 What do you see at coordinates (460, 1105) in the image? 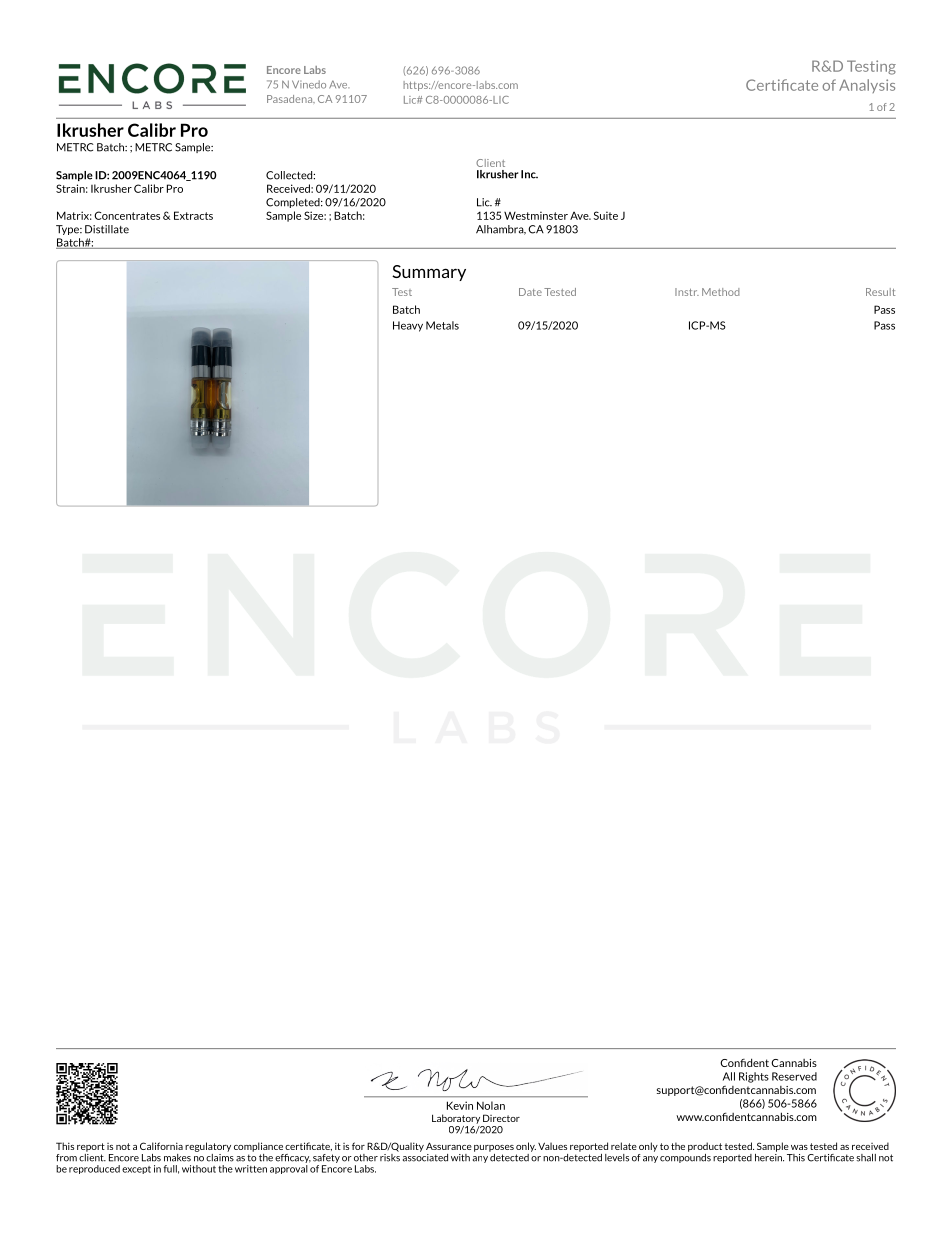
I see `Kevin` at bounding box center [460, 1105].
